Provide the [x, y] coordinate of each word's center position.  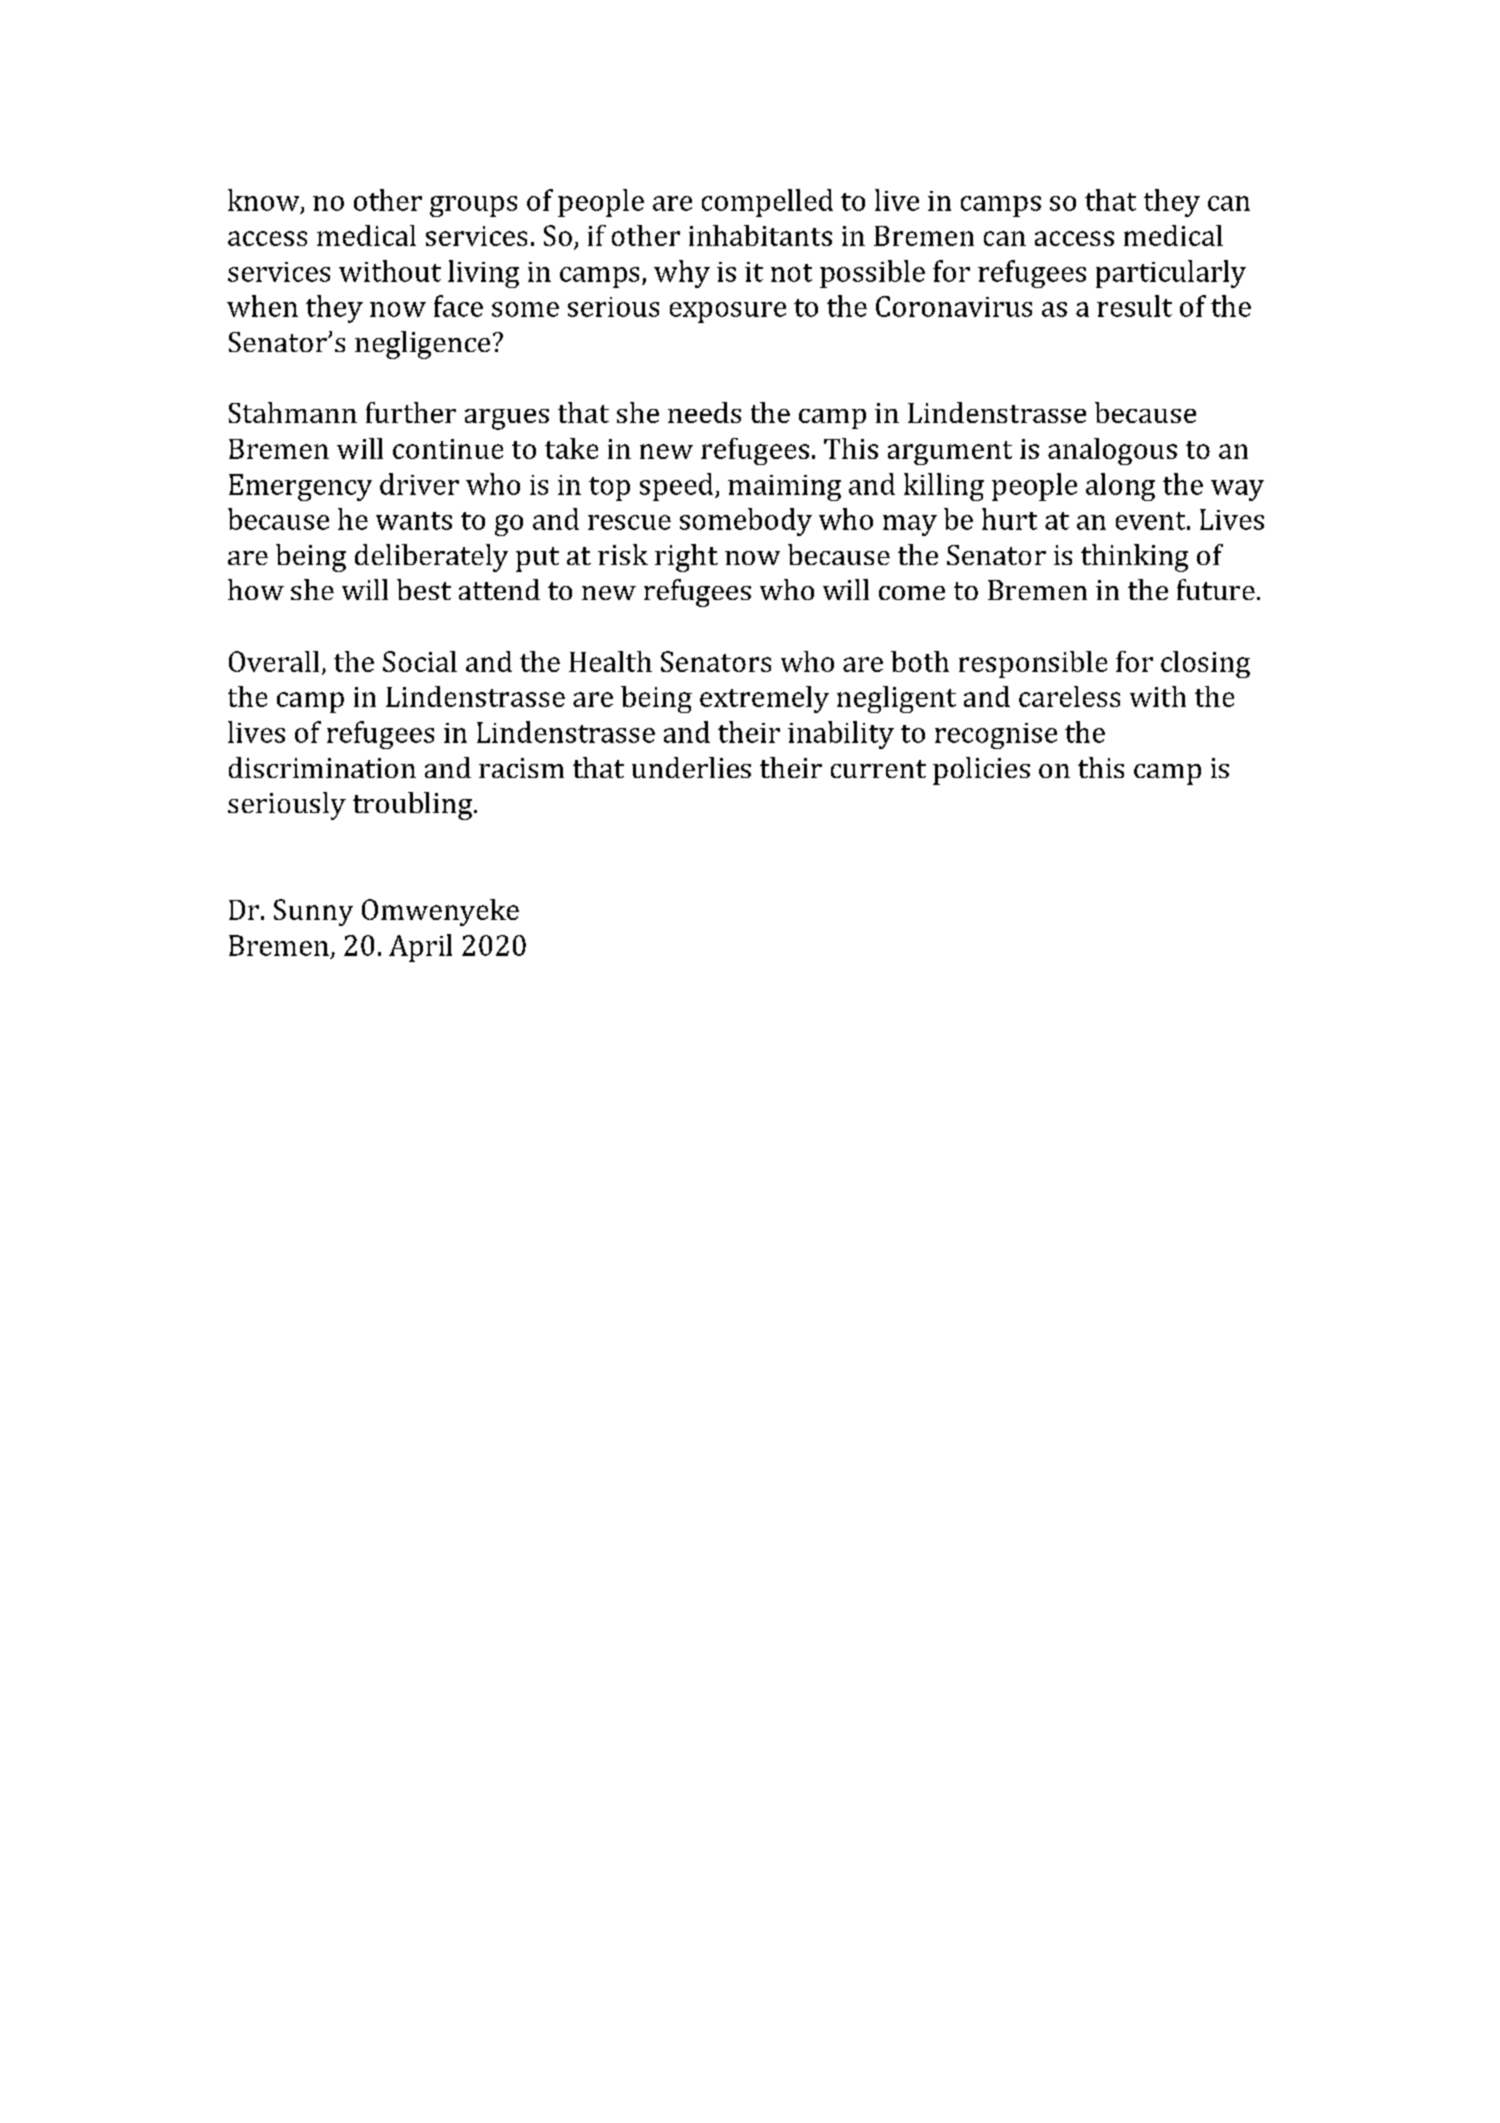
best [424, 589]
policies [981, 771]
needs [704, 412]
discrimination [322, 767]
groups [473, 206]
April [420, 948]
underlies [691, 767]
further [411, 412]
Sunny [313, 912]
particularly [1171, 274]
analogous [1112, 451]
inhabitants [760, 235]
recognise [996, 736]
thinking [1134, 558]
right [686, 558]
